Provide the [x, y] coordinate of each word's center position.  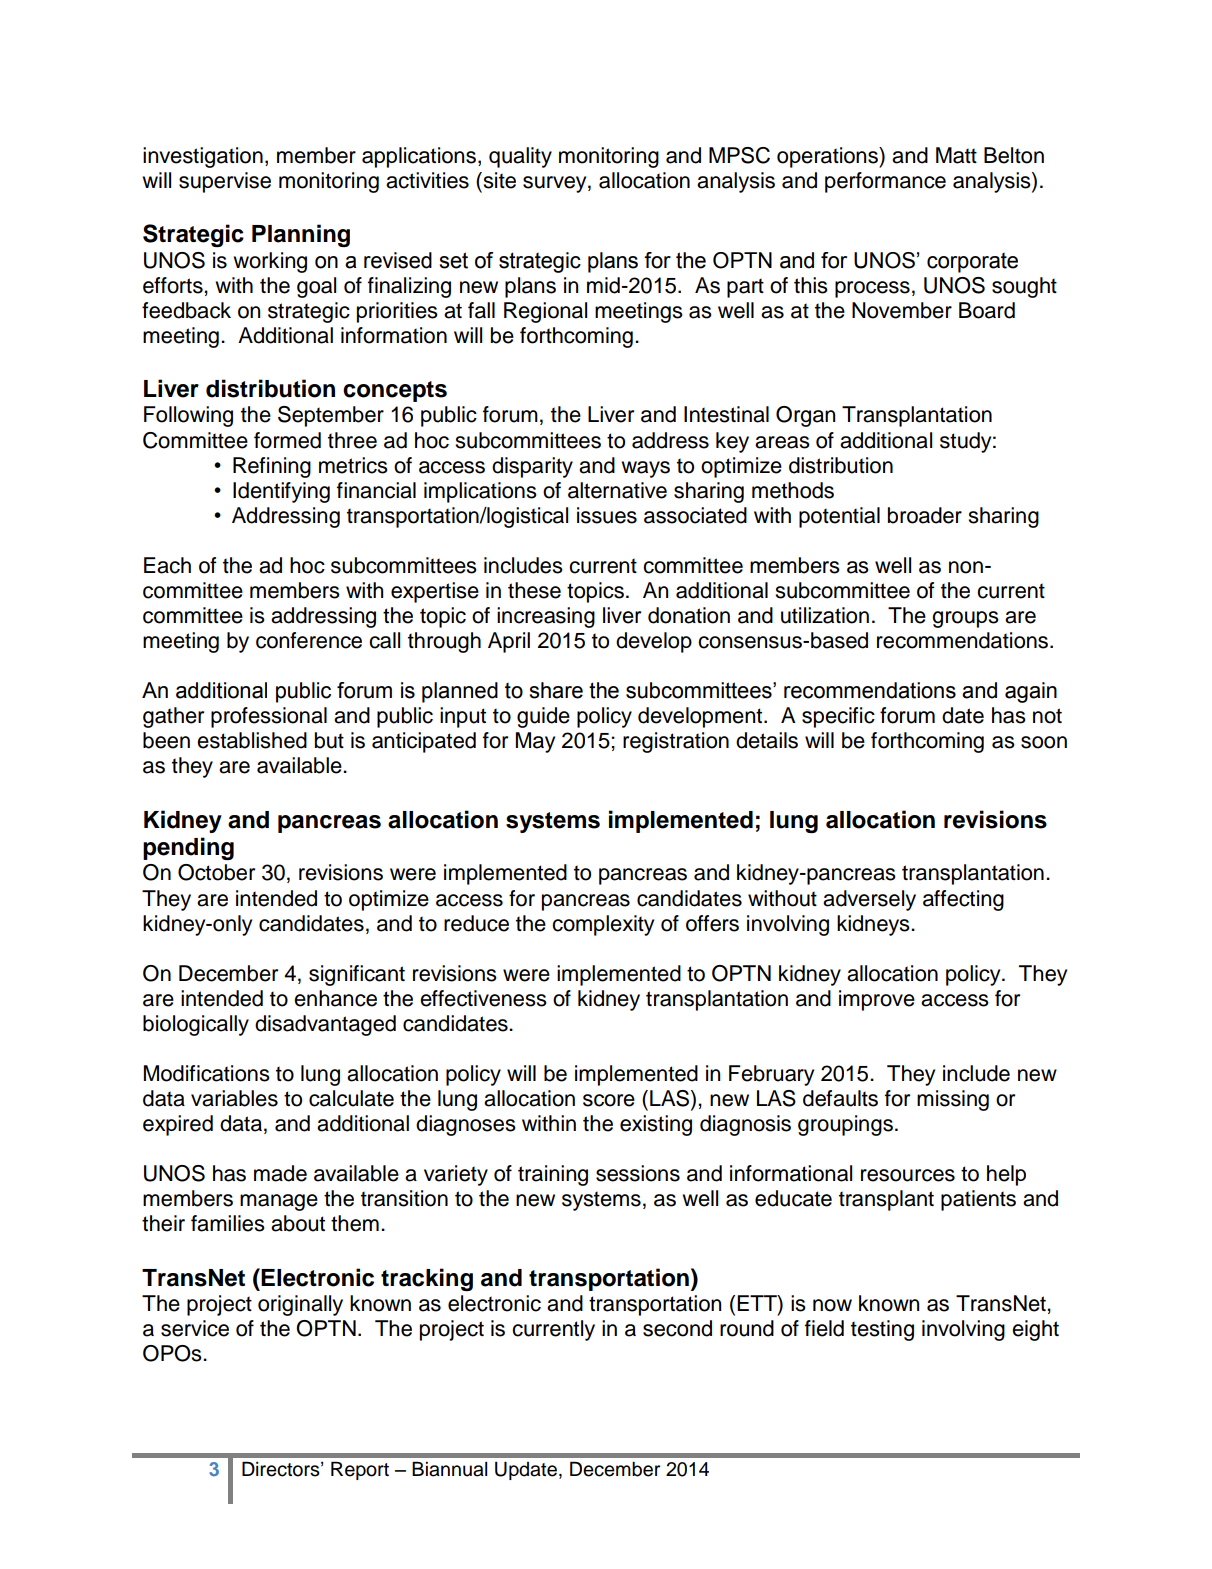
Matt [956, 155]
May [535, 742]
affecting [963, 900]
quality [520, 157]
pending [188, 848]
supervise [225, 182]
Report [360, 1470]
